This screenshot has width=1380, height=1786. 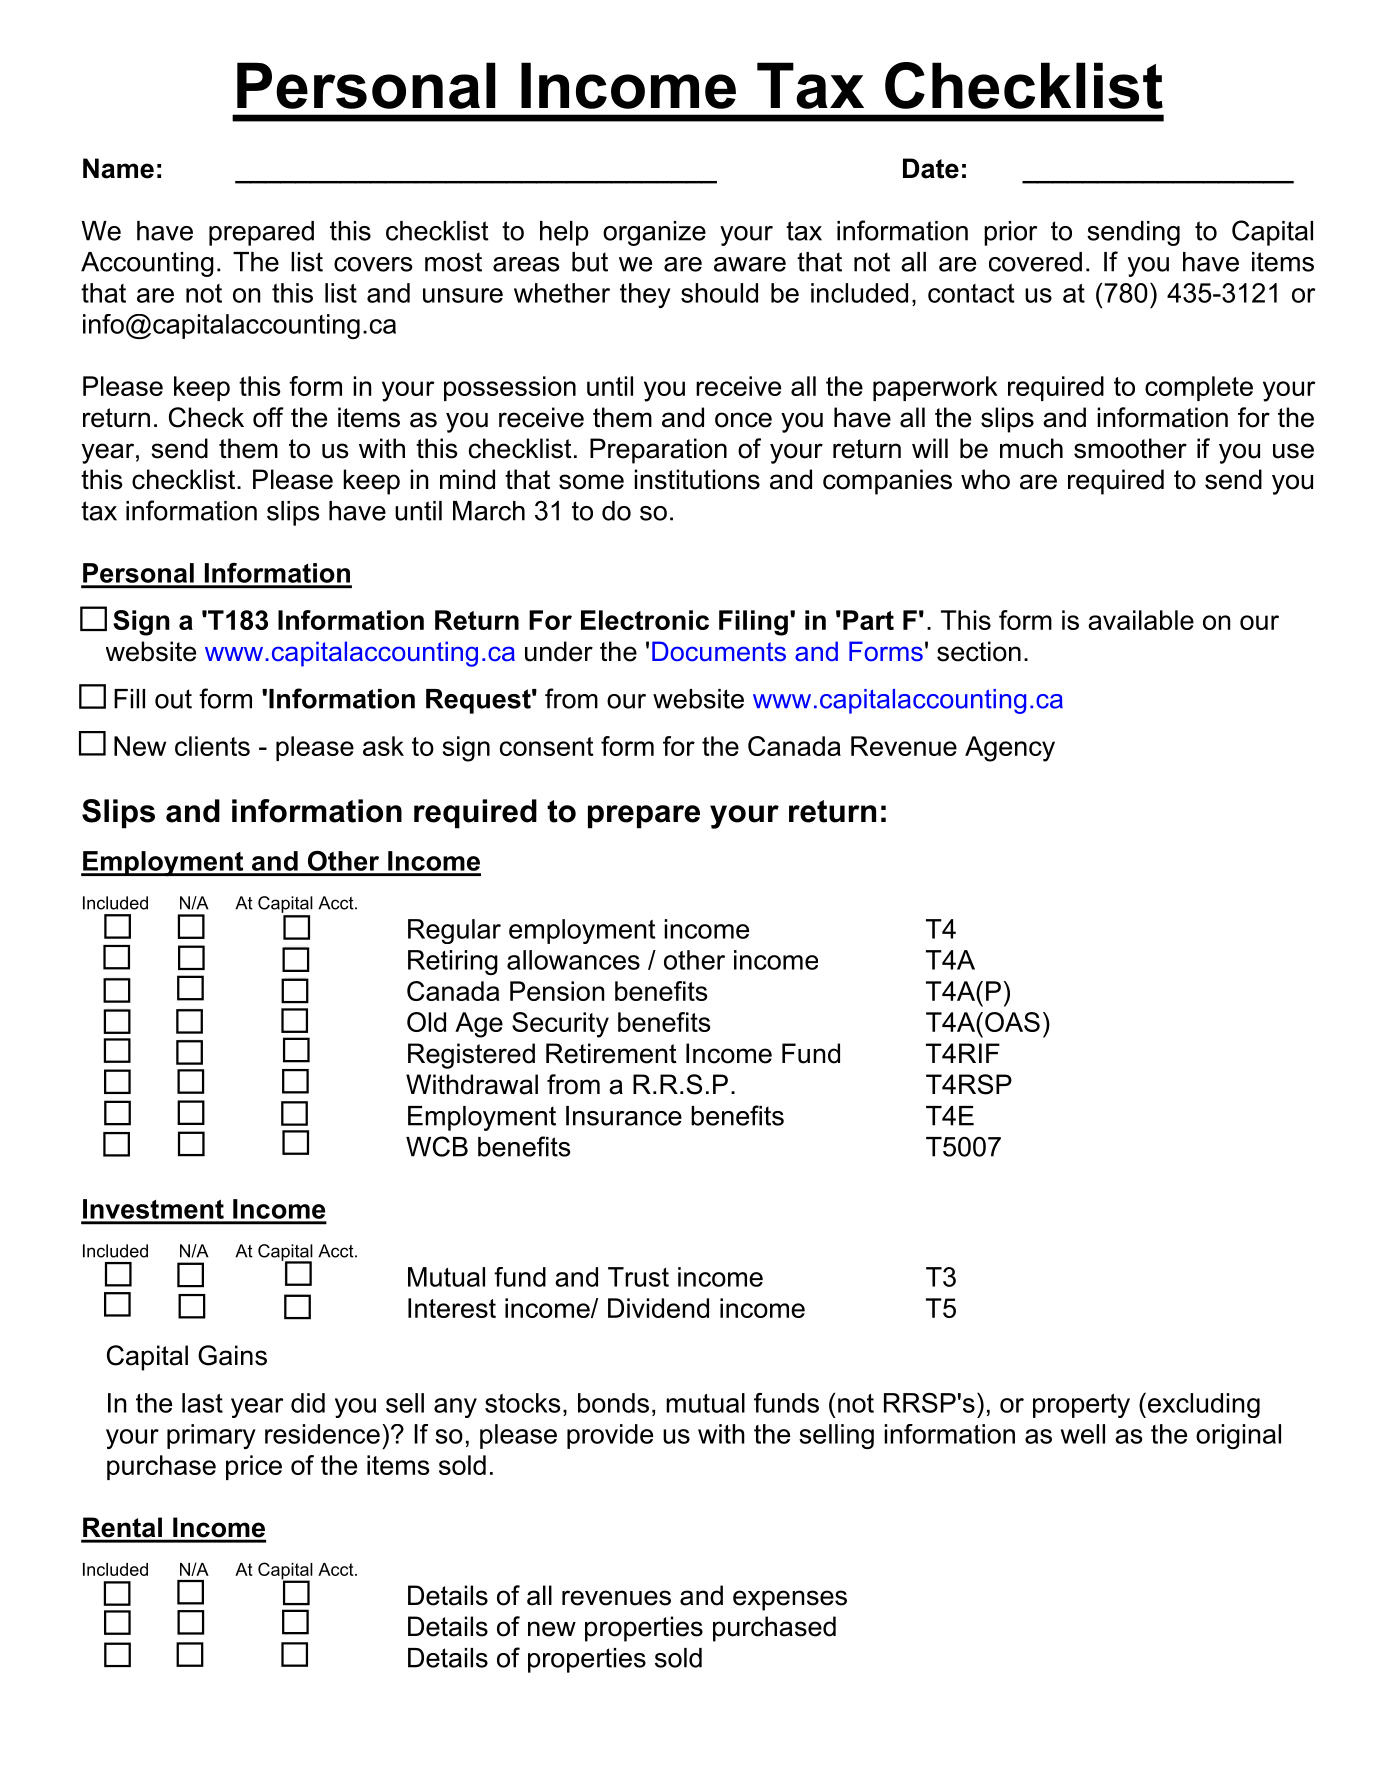 I want to click on price, so click(x=254, y=1467).
